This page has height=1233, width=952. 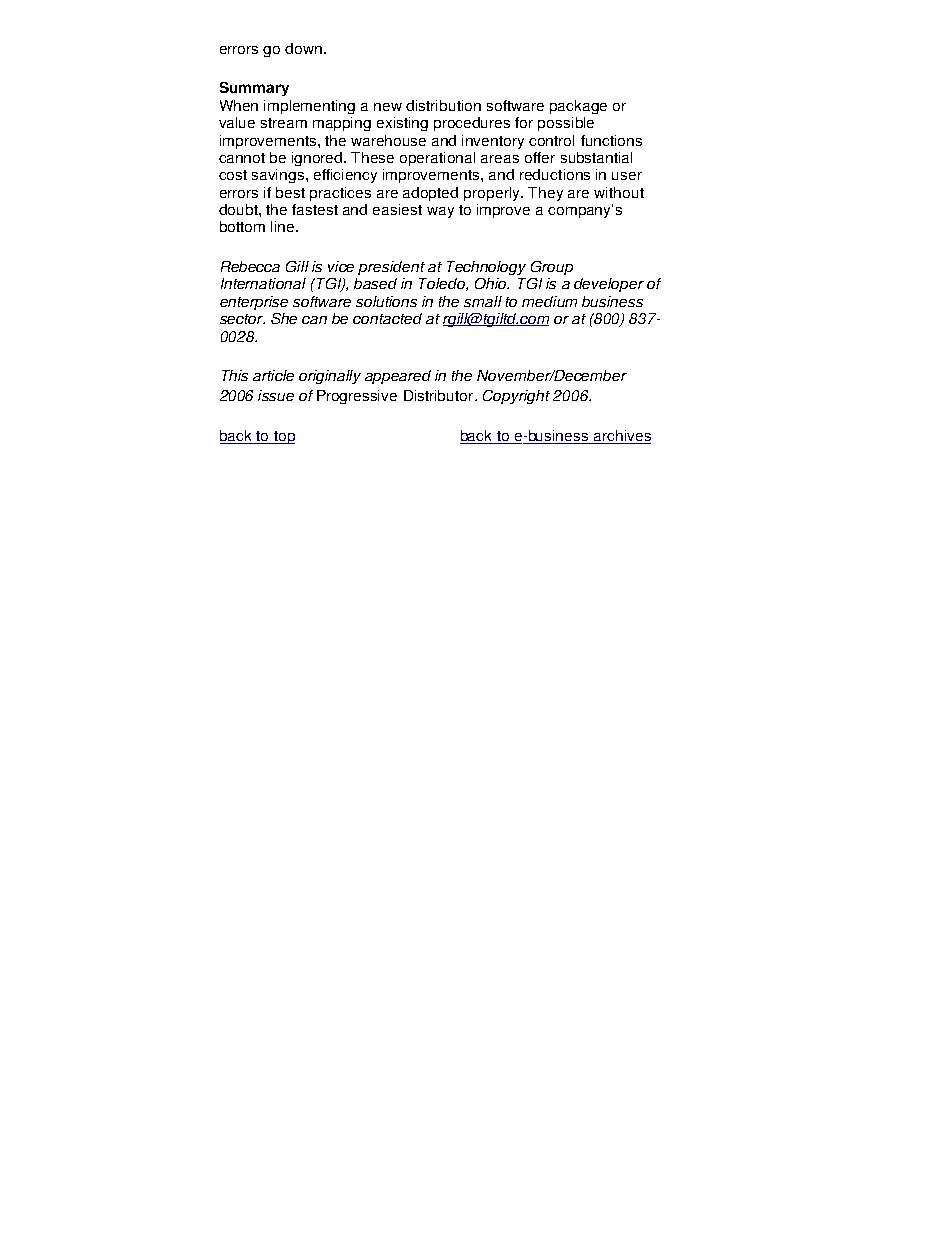 What do you see at coordinates (440, 212) in the page?
I see `way` at bounding box center [440, 212].
